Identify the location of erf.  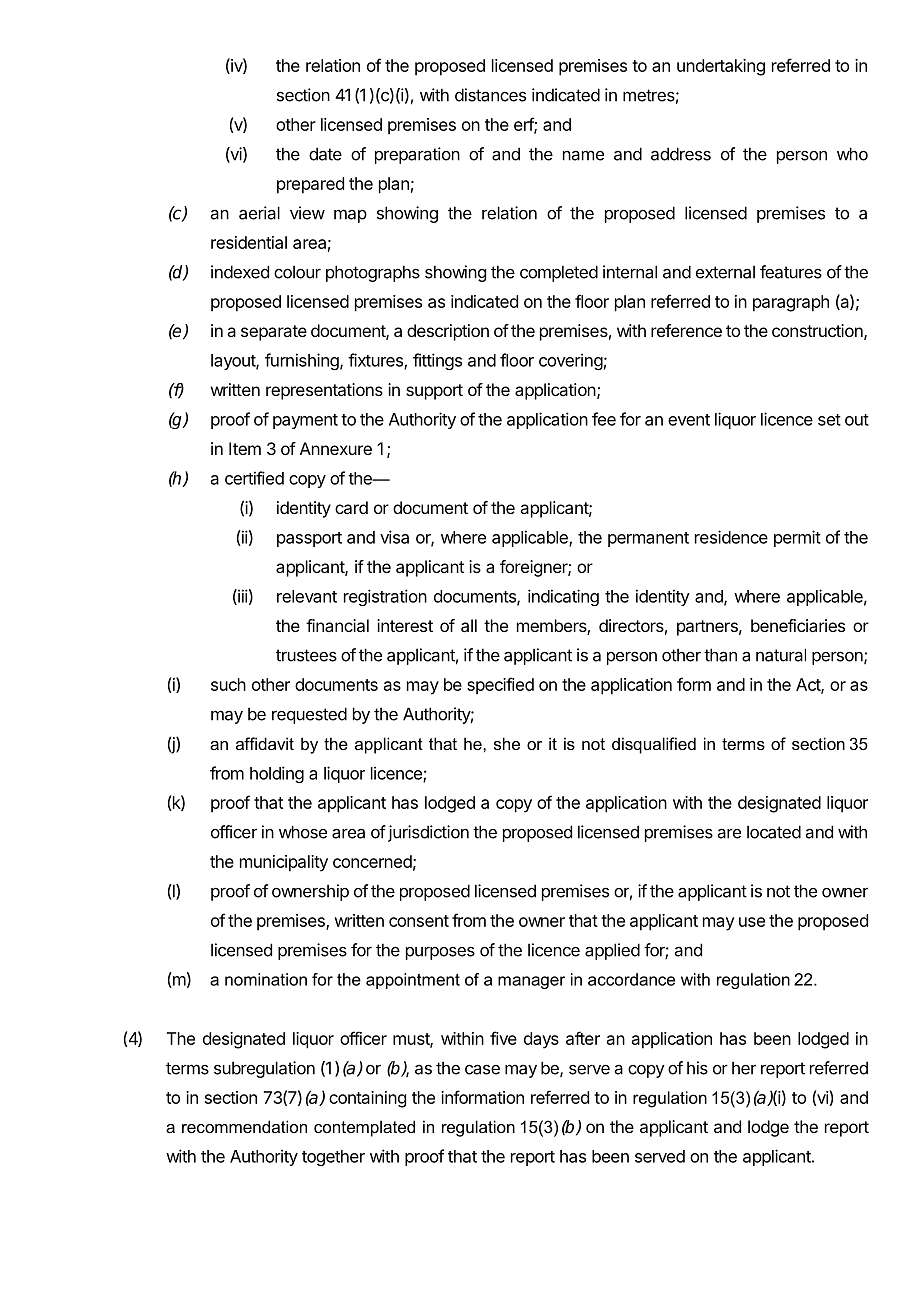
(524, 125).
